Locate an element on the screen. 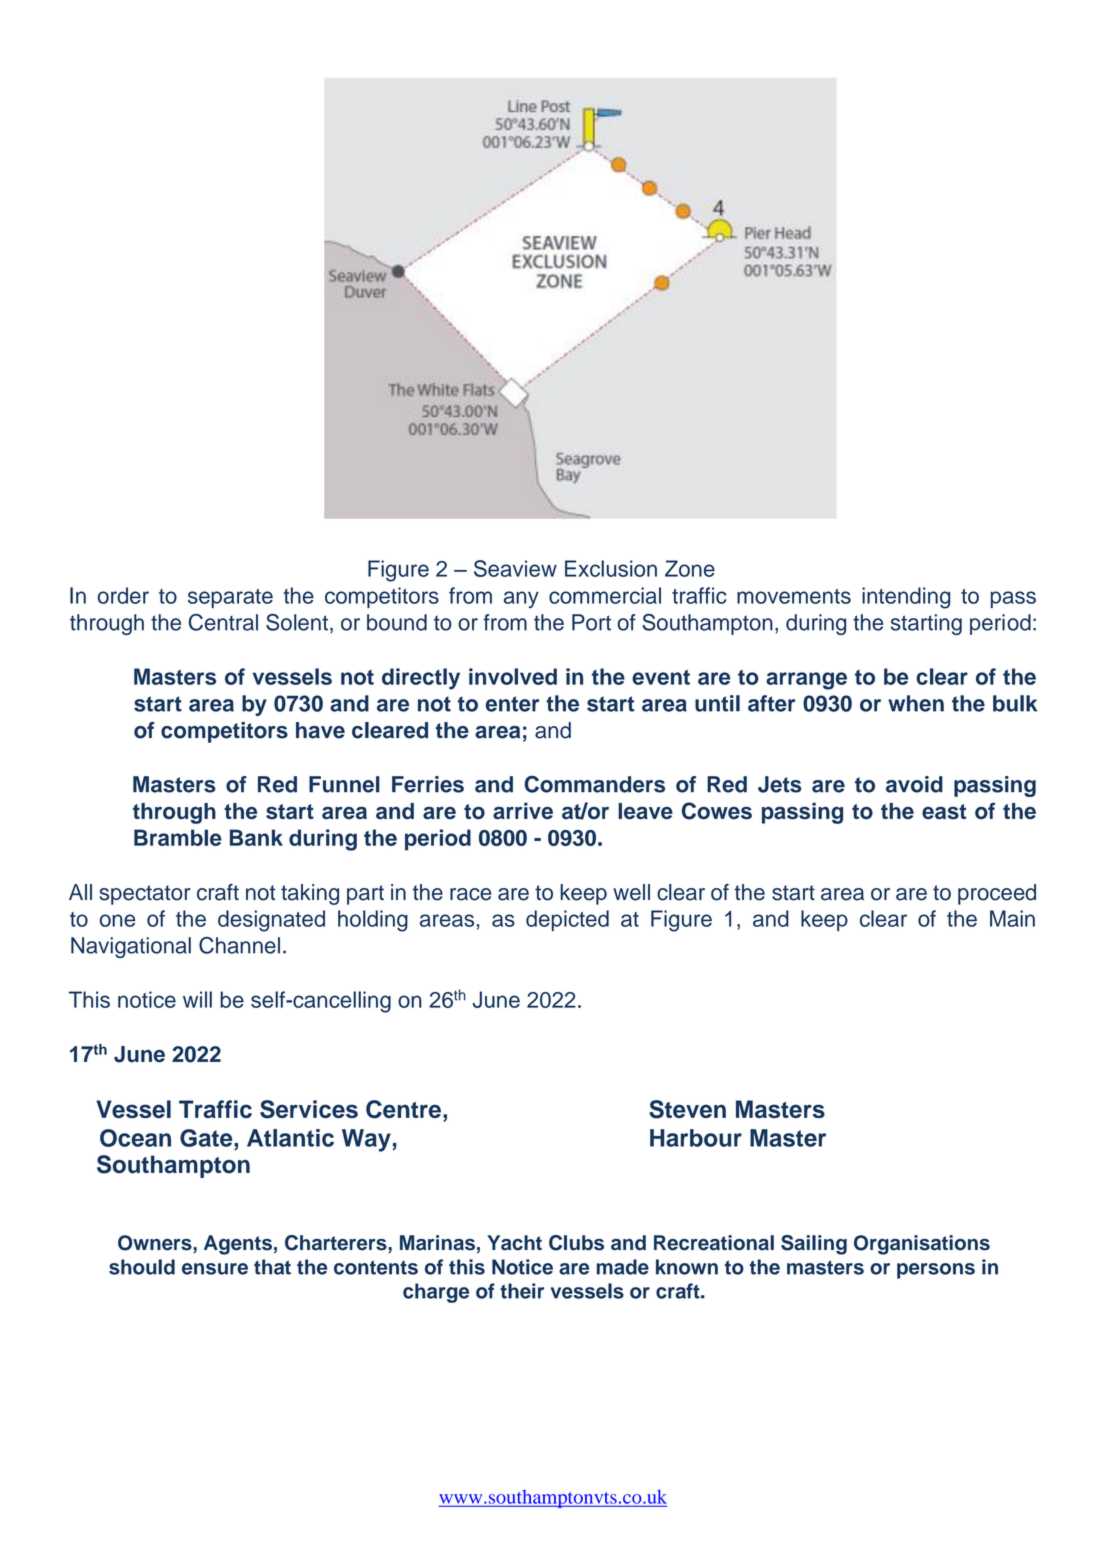 This screenshot has width=1104, height=1563. intending is located at coordinates (906, 598).
